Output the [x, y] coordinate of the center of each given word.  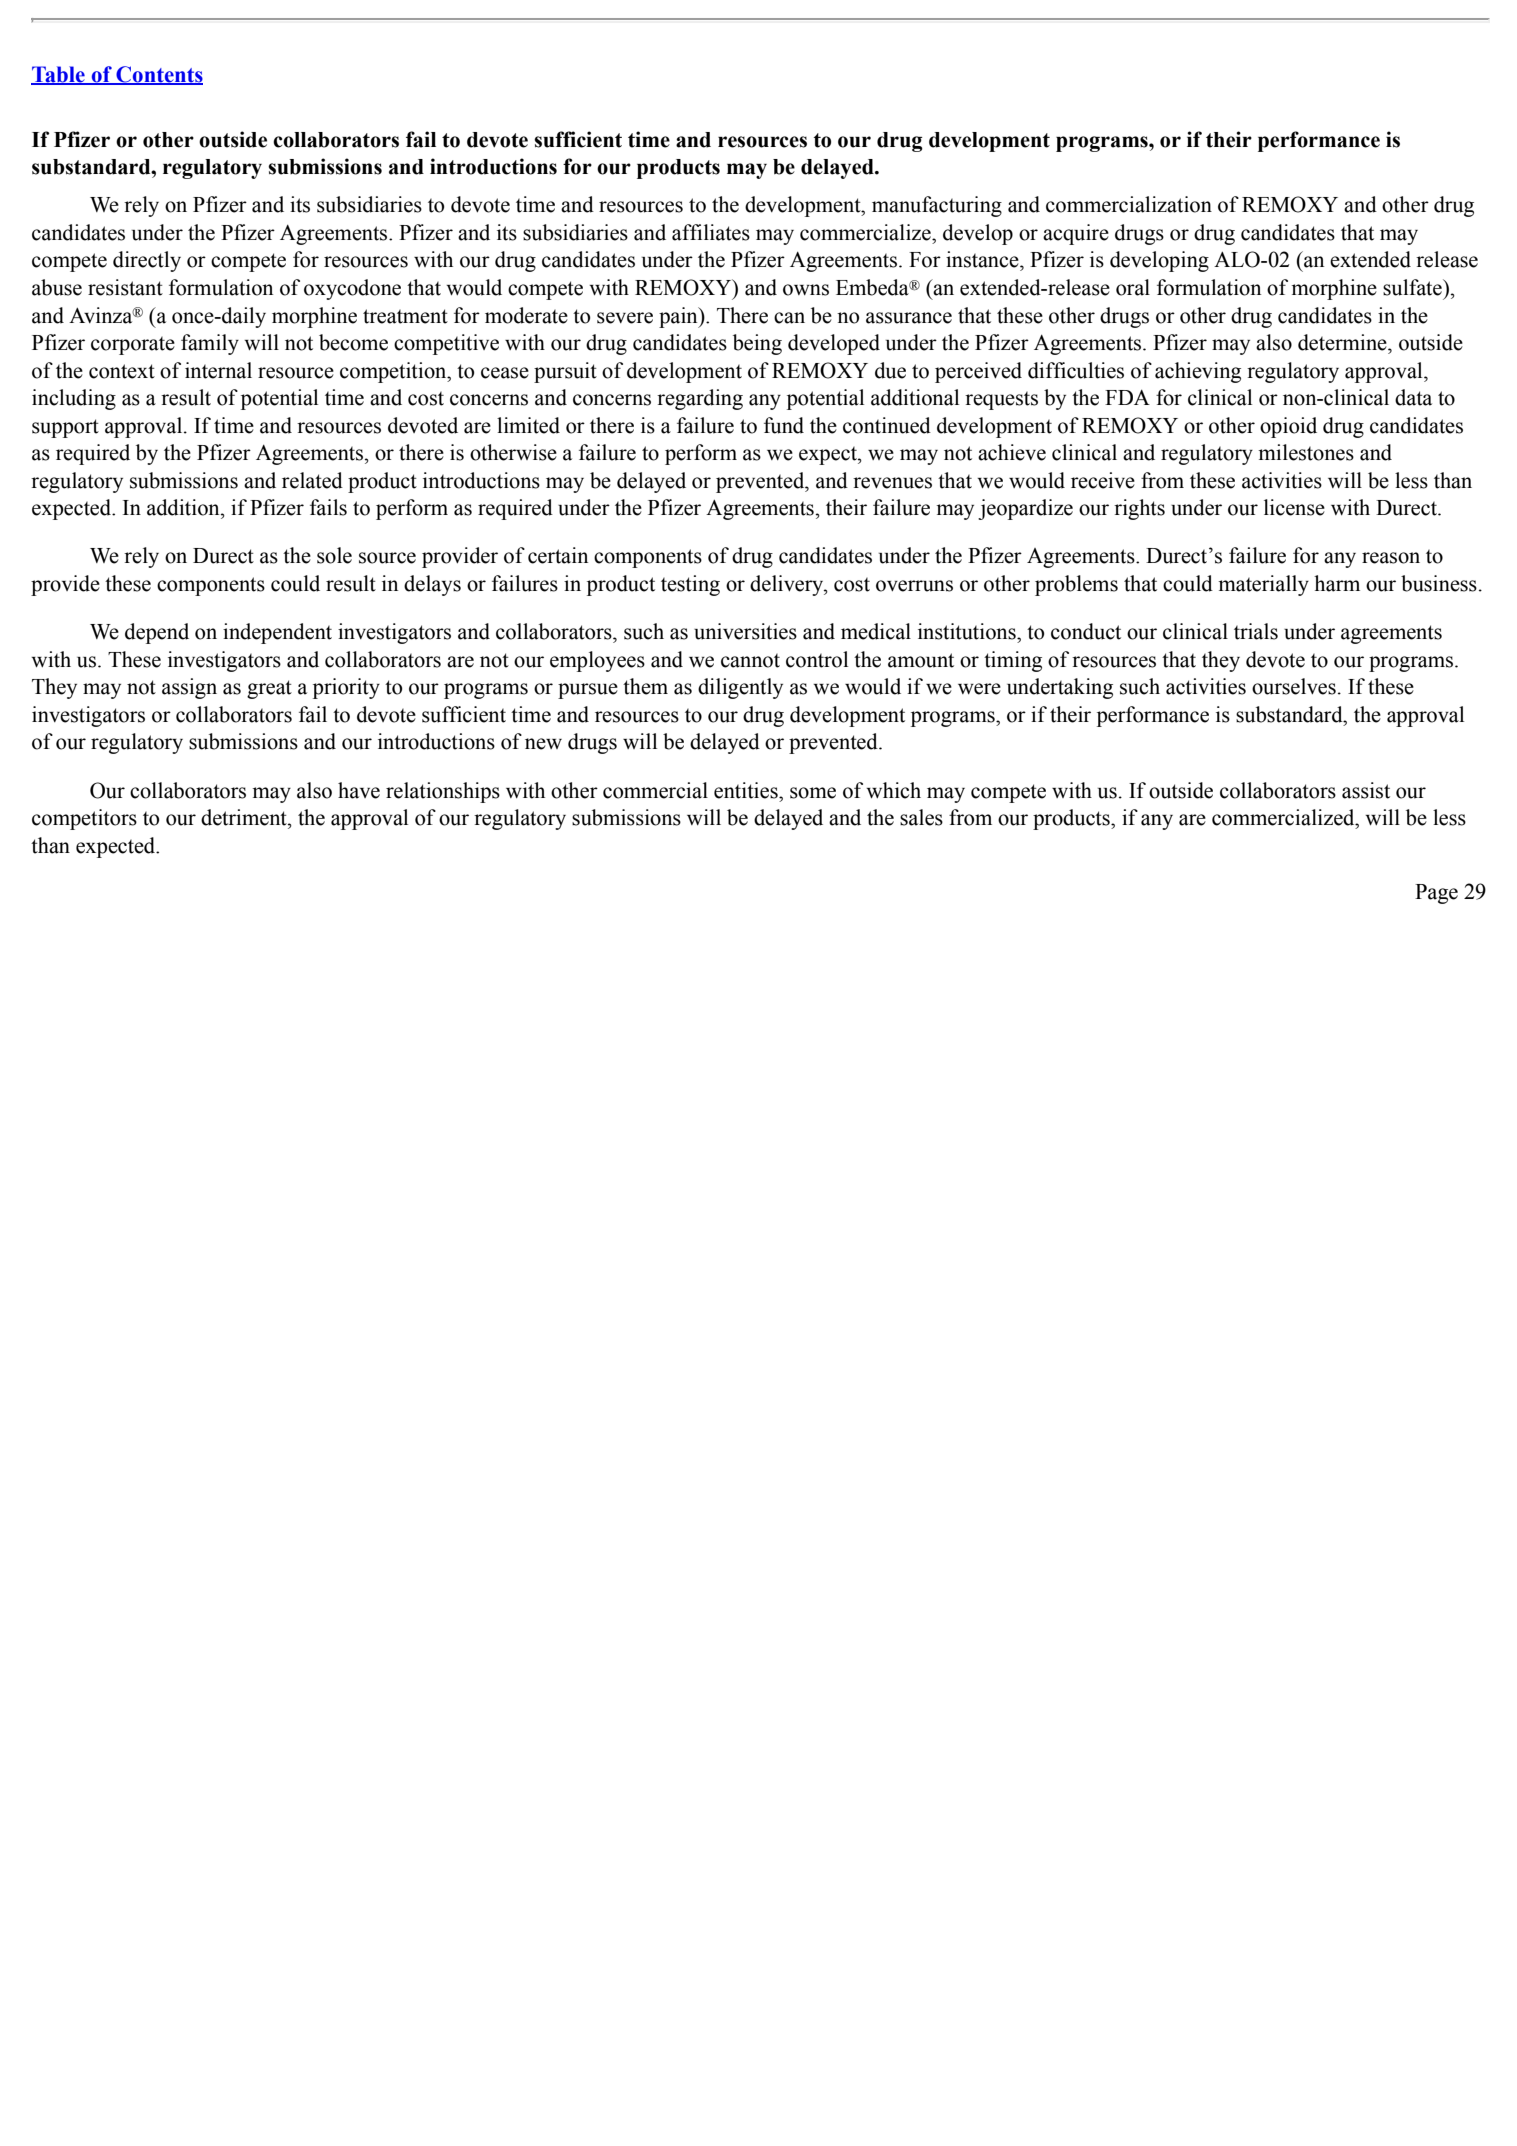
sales [921, 817]
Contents [158, 75]
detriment [245, 817]
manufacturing [937, 206]
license [1294, 507]
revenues [892, 483]
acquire [1076, 234]
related [312, 480]
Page [1436, 894]
